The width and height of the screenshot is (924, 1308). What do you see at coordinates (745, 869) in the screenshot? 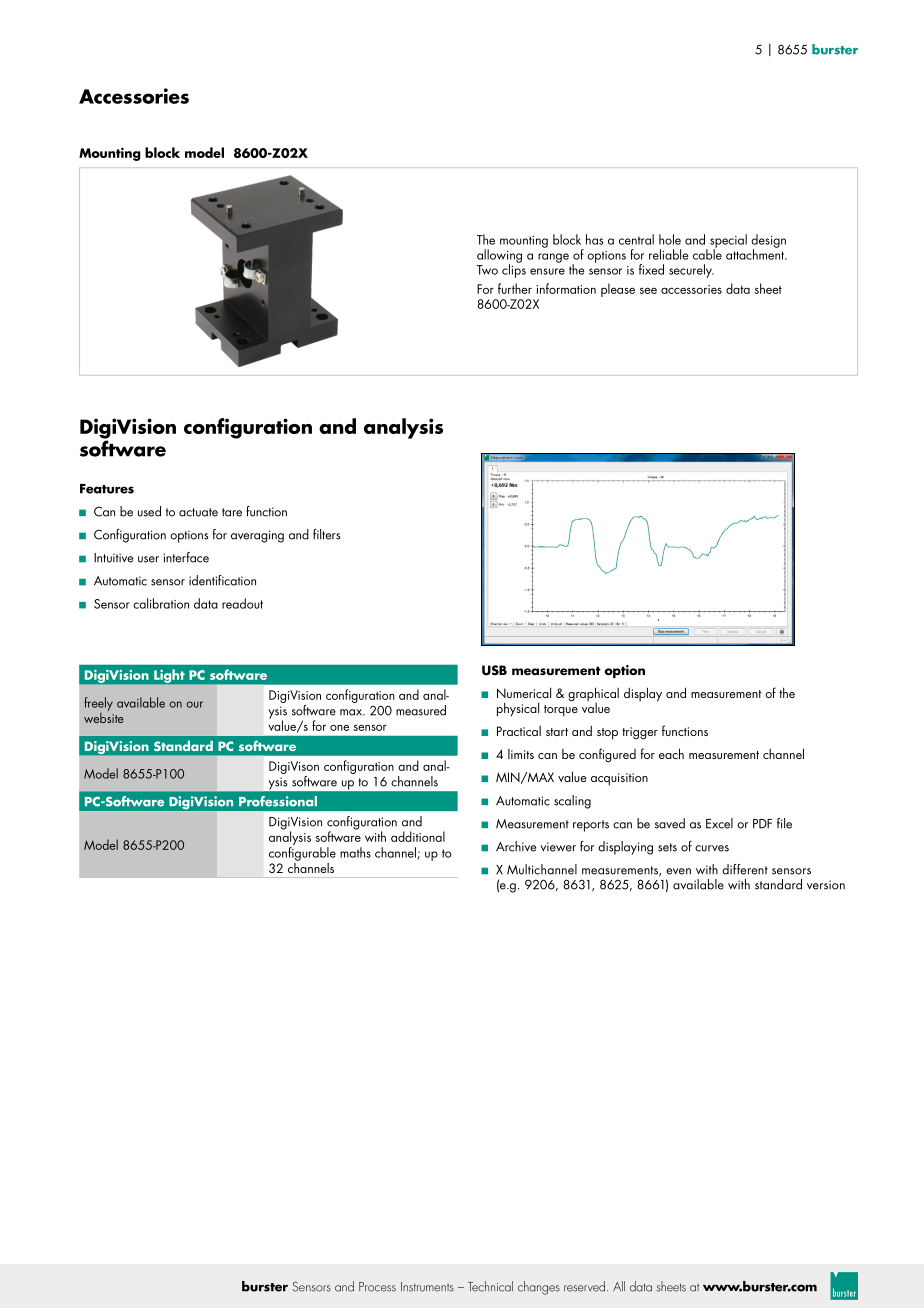
I see `different` at bounding box center [745, 869].
